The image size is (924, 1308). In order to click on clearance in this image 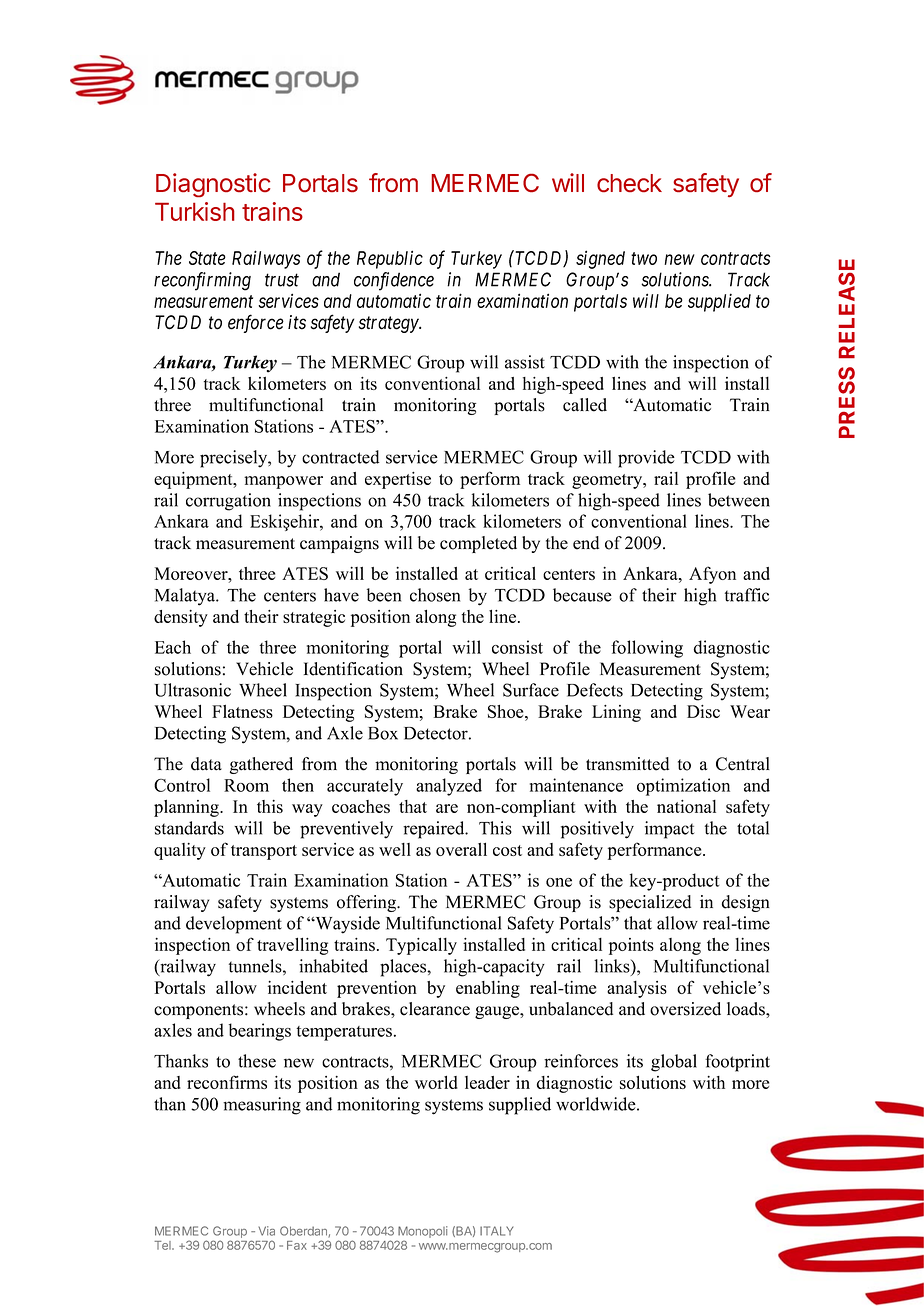, I will do `click(435, 1009)`.
